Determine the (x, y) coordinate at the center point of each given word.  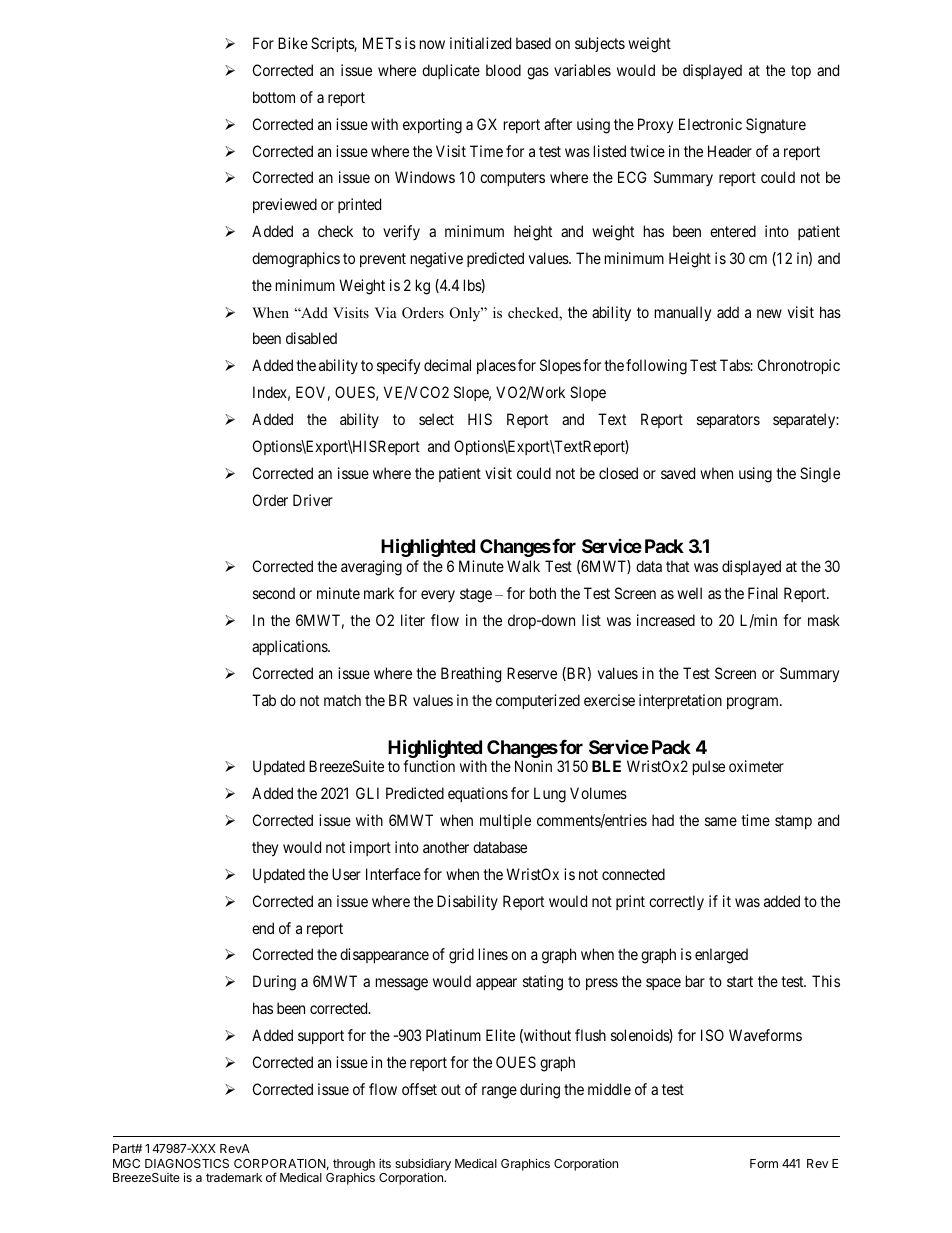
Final (763, 593)
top (801, 72)
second (274, 593)
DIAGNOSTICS (187, 1163)
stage (476, 595)
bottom (274, 97)
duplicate (451, 71)
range (499, 1092)
